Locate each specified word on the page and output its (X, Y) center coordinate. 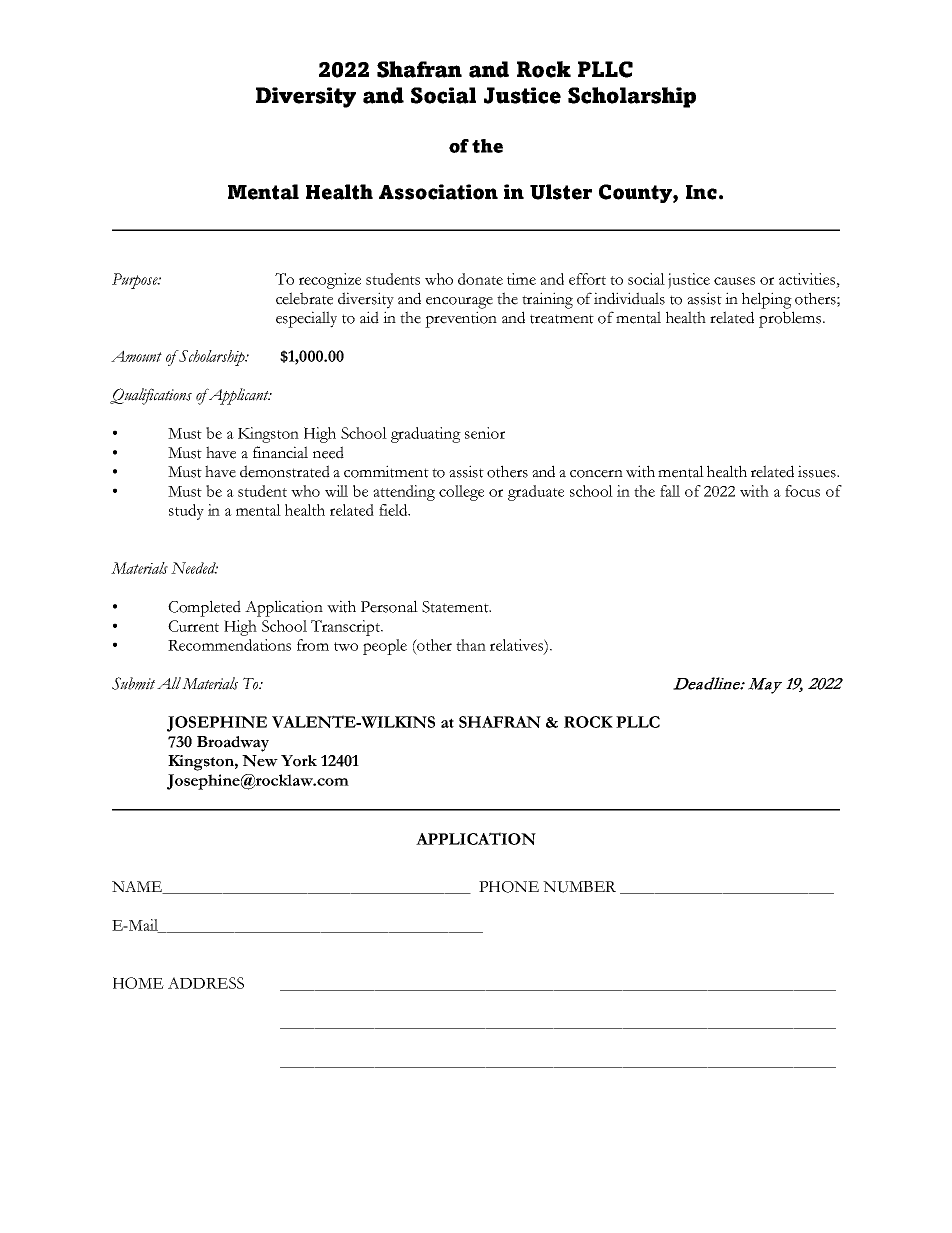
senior (485, 433)
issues (818, 471)
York (299, 761)
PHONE (509, 887)
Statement (456, 607)
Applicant (239, 396)
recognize (330, 281)
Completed (204, 608)
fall (670, 491)
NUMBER (579, 887)
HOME (138, 983)
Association (438, 192)
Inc (701, 192)
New (260, 761)
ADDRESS (206, 983)
